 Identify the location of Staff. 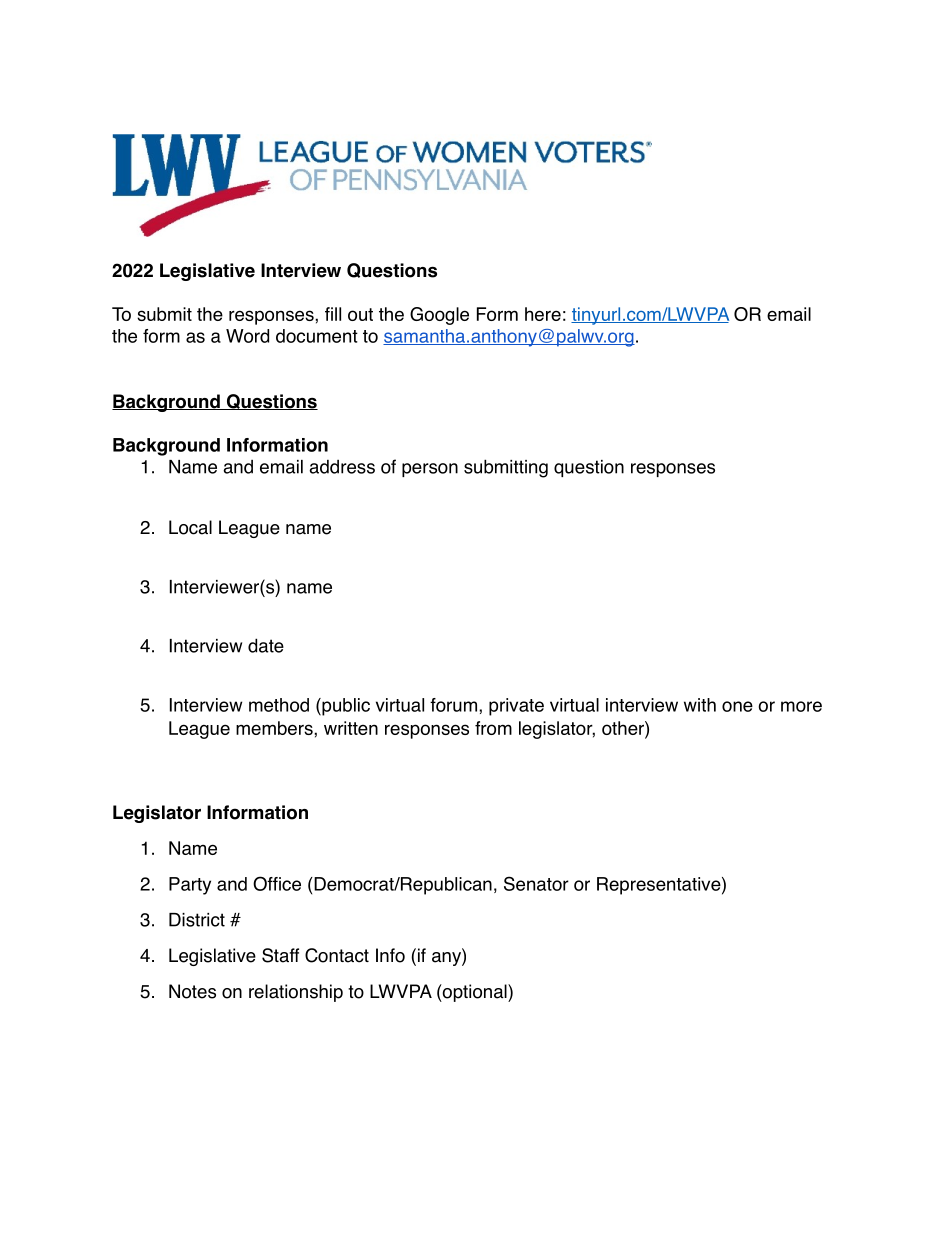
(280, 955).
